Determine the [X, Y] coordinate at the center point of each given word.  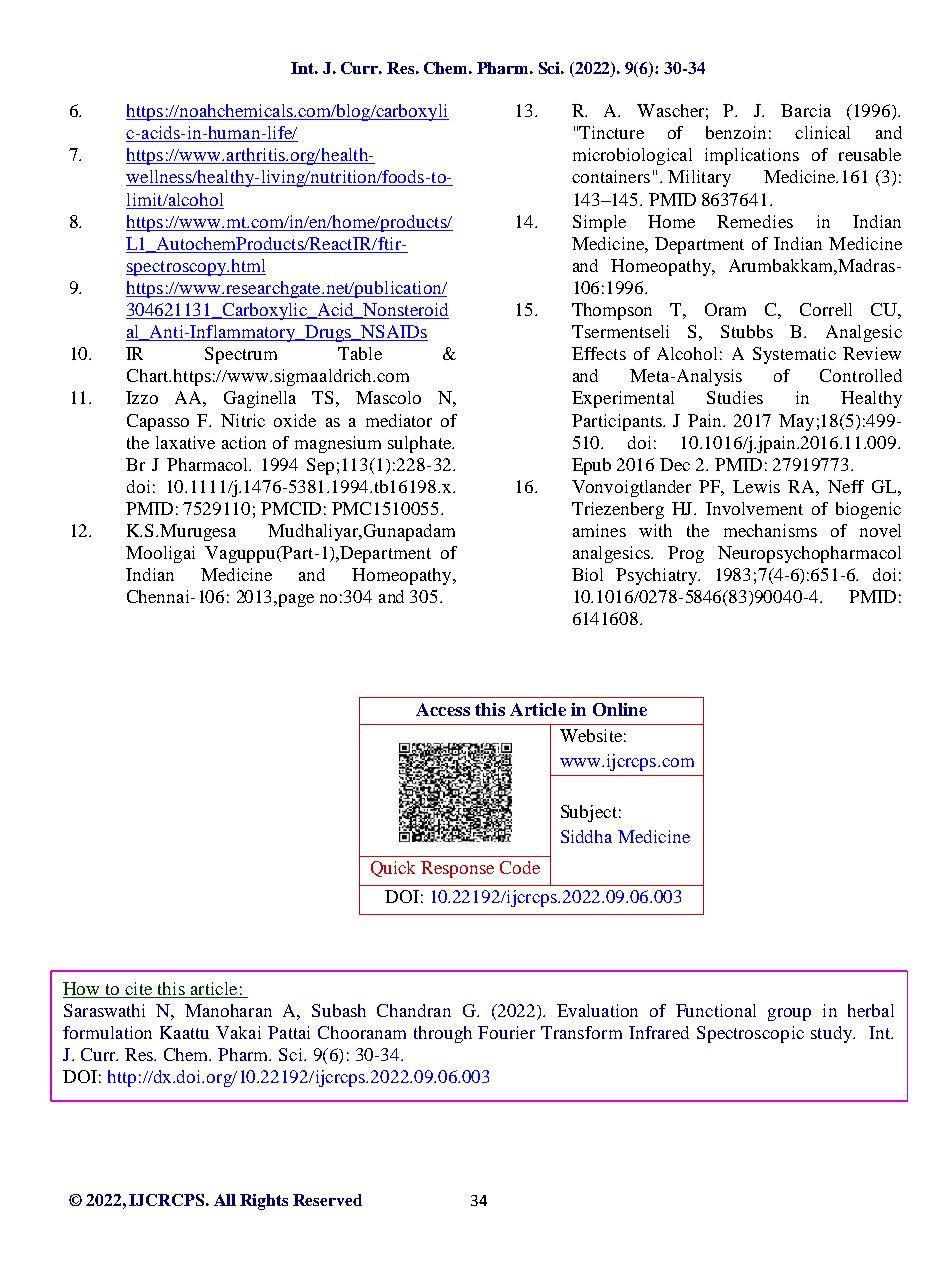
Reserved [327, 1200]
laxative [185, 442]
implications [752, 156]
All [225, 1200]
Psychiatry [658, 576]
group [789, 1014]
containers [611, 176]
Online [620, 709]
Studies [735, 397]
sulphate [421, 444]
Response [457, 869]
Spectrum [241, 355]
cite [138, 988]
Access [443, 709]
